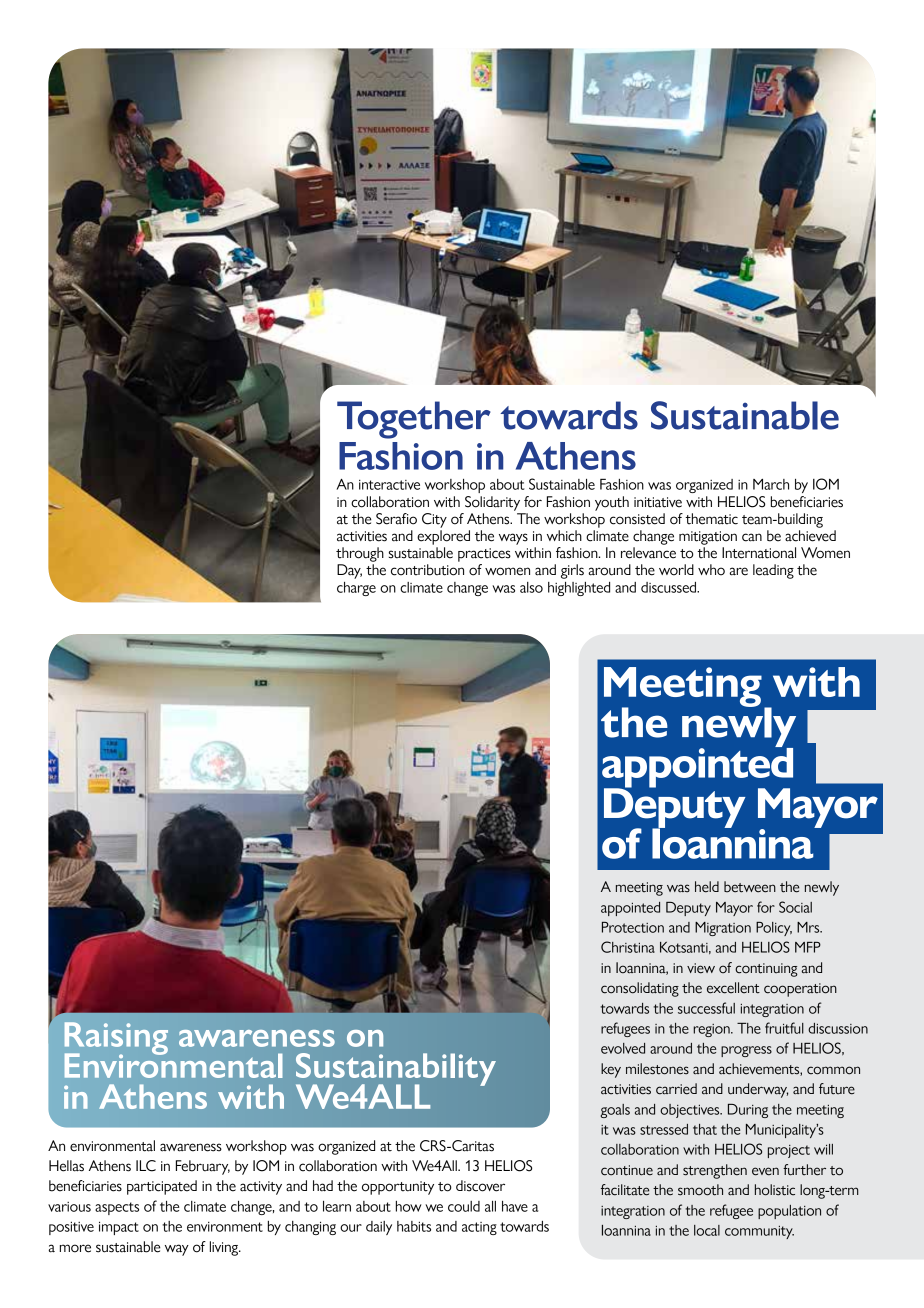 The height and width of the page is (1308, 924). I want to click on evolved, so click(623, 1048).
